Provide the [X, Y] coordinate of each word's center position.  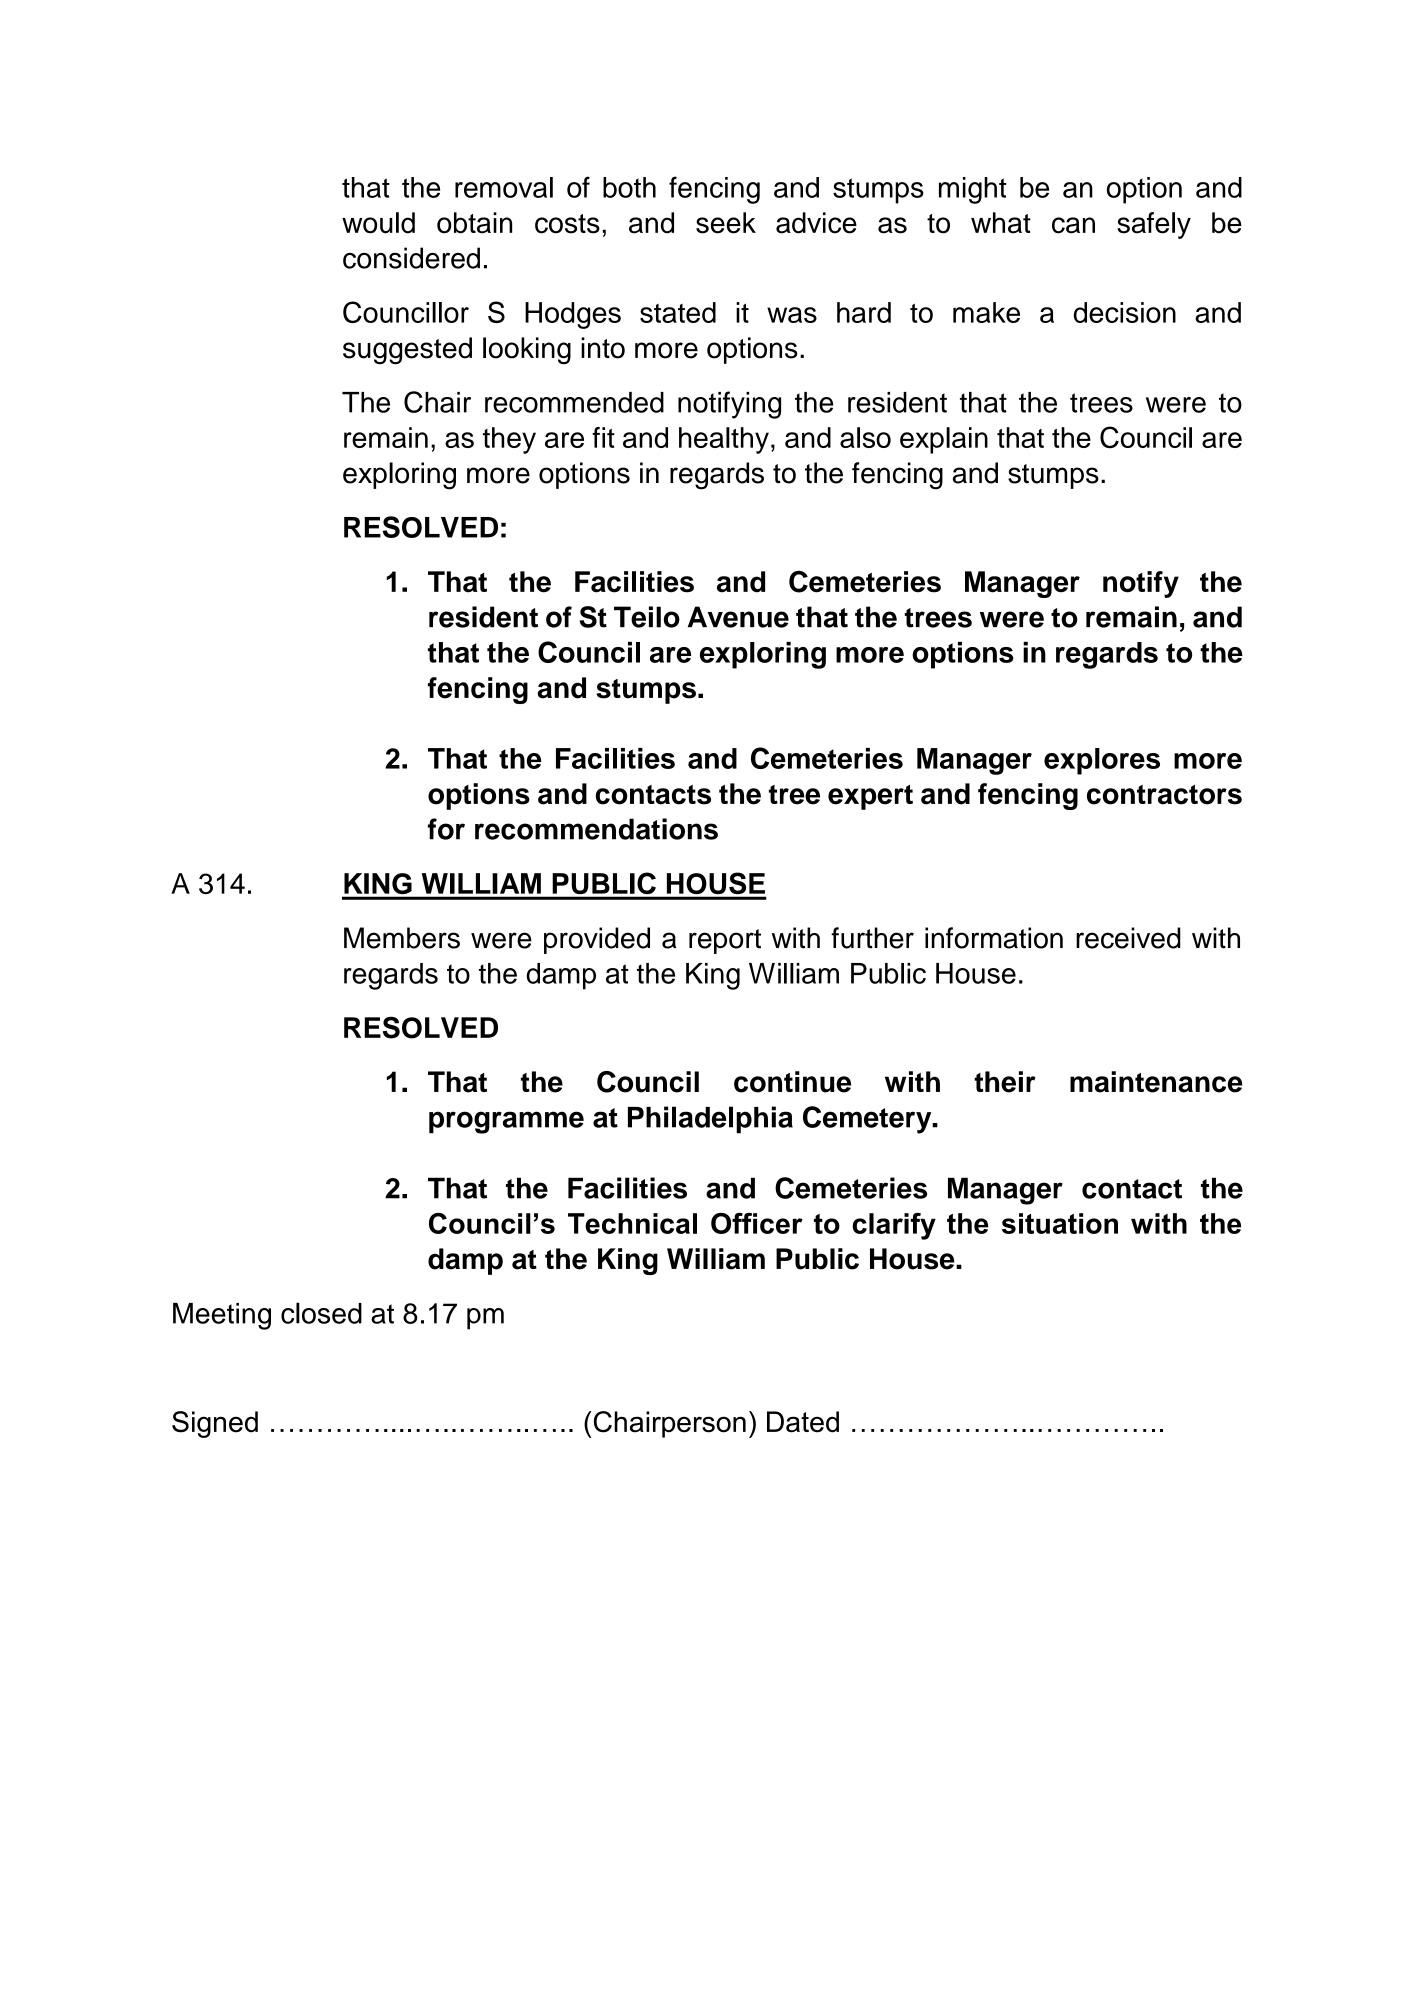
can [1073, 225]
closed [321, 1313]
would [378, 223]
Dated [803, 1422]
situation [1060, 1223]
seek [726, 223]
